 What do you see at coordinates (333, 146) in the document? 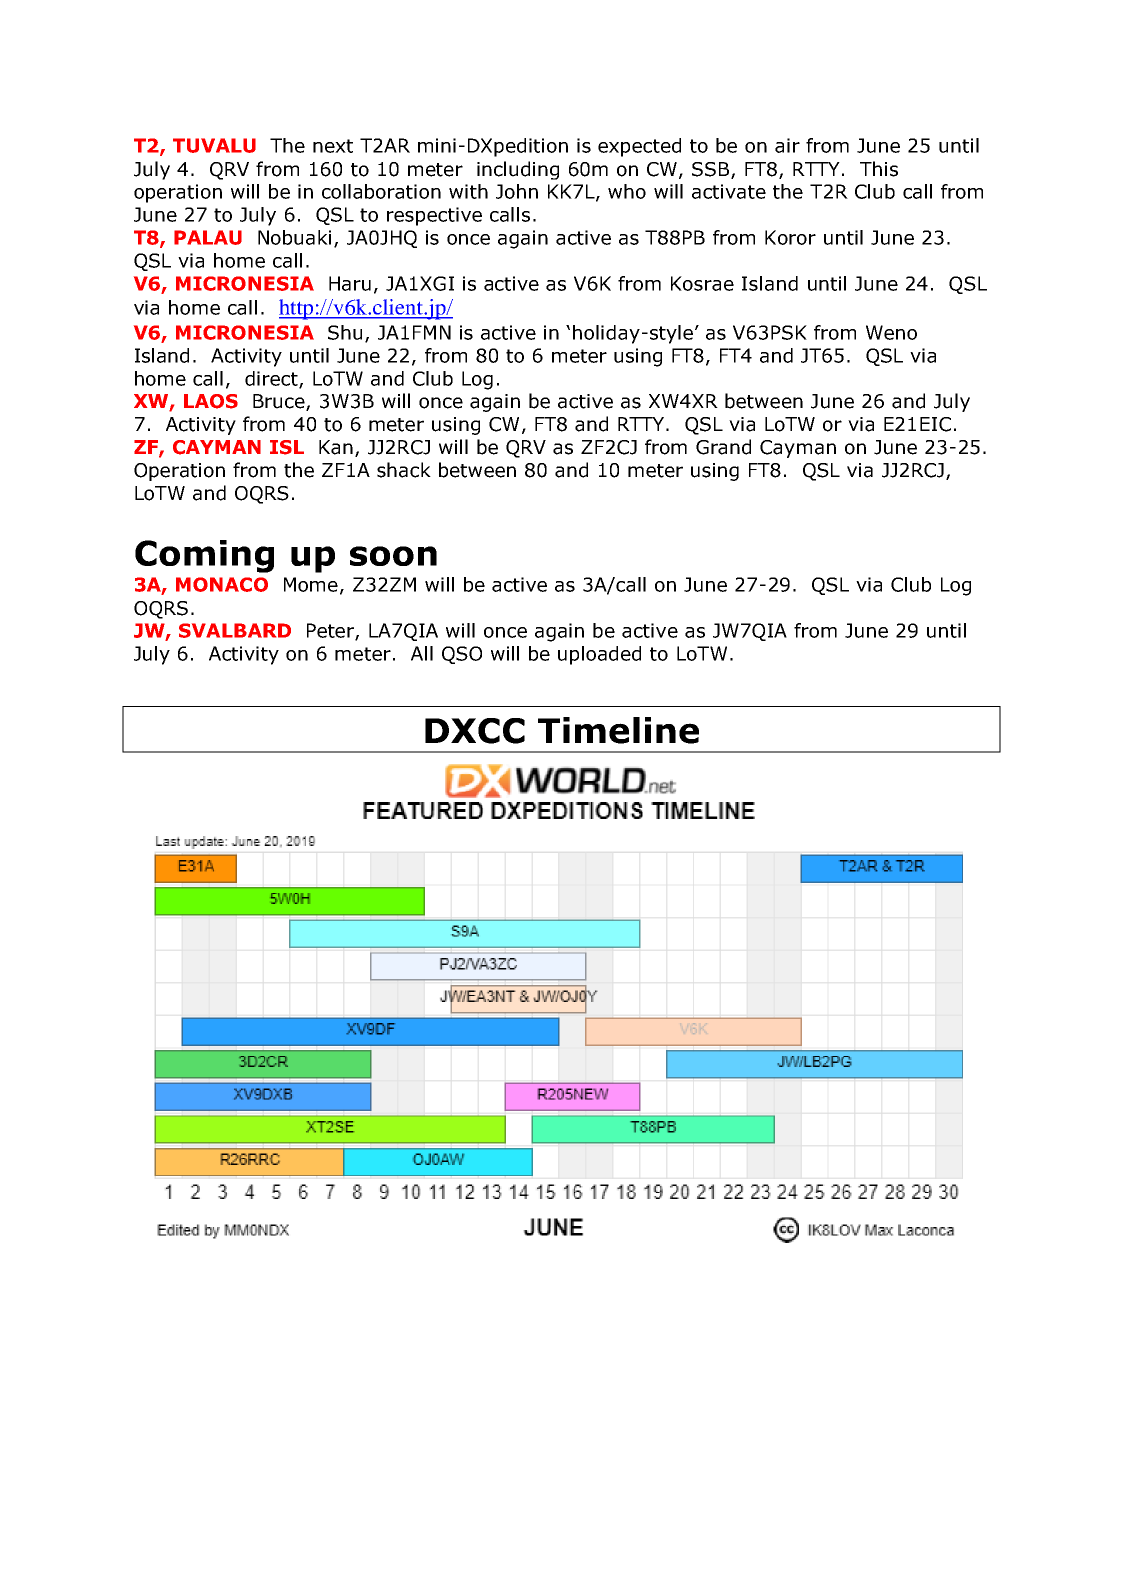
I see `next` at bounding box center [333, 146].
